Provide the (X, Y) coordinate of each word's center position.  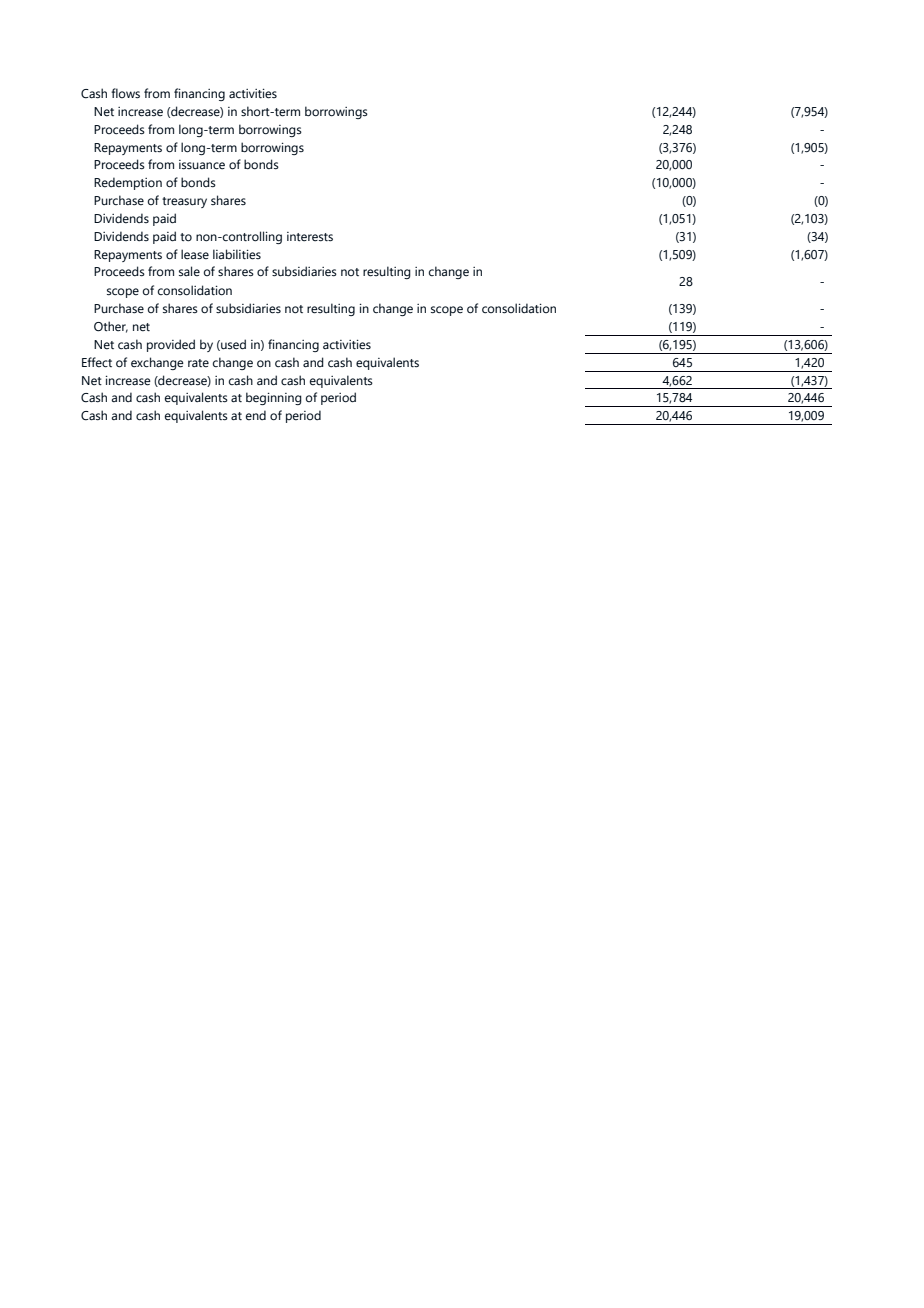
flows (125, 93)
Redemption (128, 183)
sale (189, 271)
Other (111, 327)
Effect (97, 362)
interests (310, 237)
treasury (184, 202)
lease (195, 254)
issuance (202, 165)
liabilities (237, 254)
